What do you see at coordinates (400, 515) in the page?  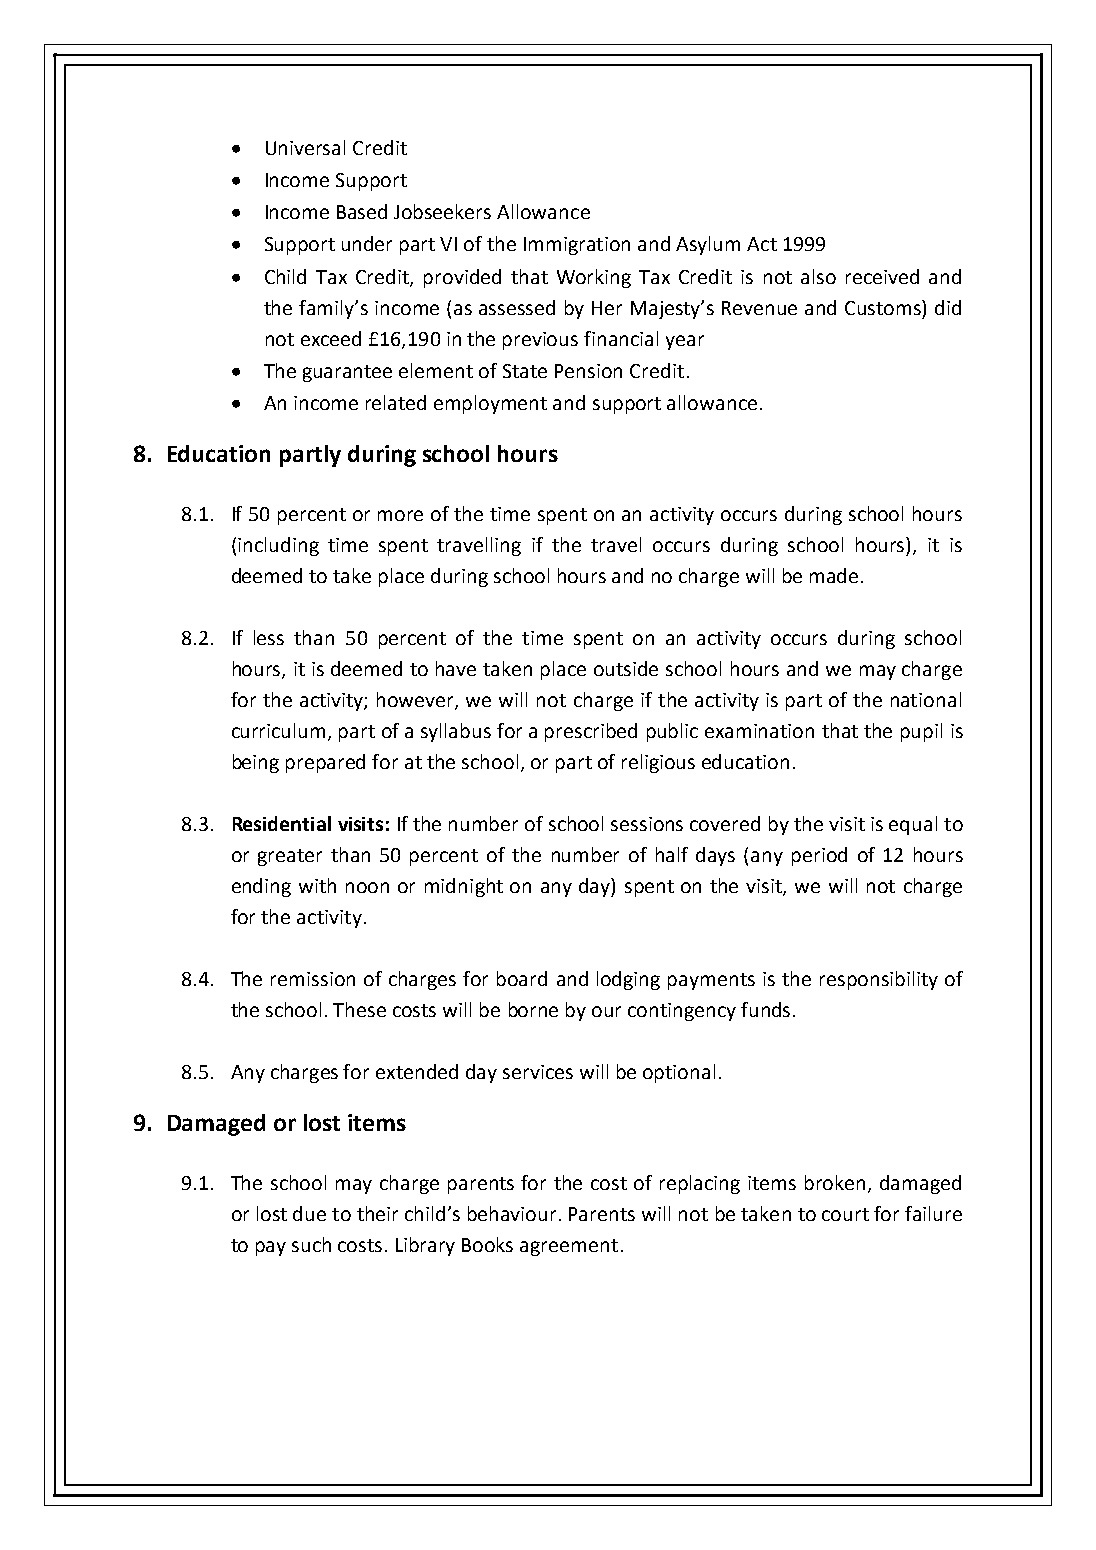 I see `more` at bounding box center [400, 515].
